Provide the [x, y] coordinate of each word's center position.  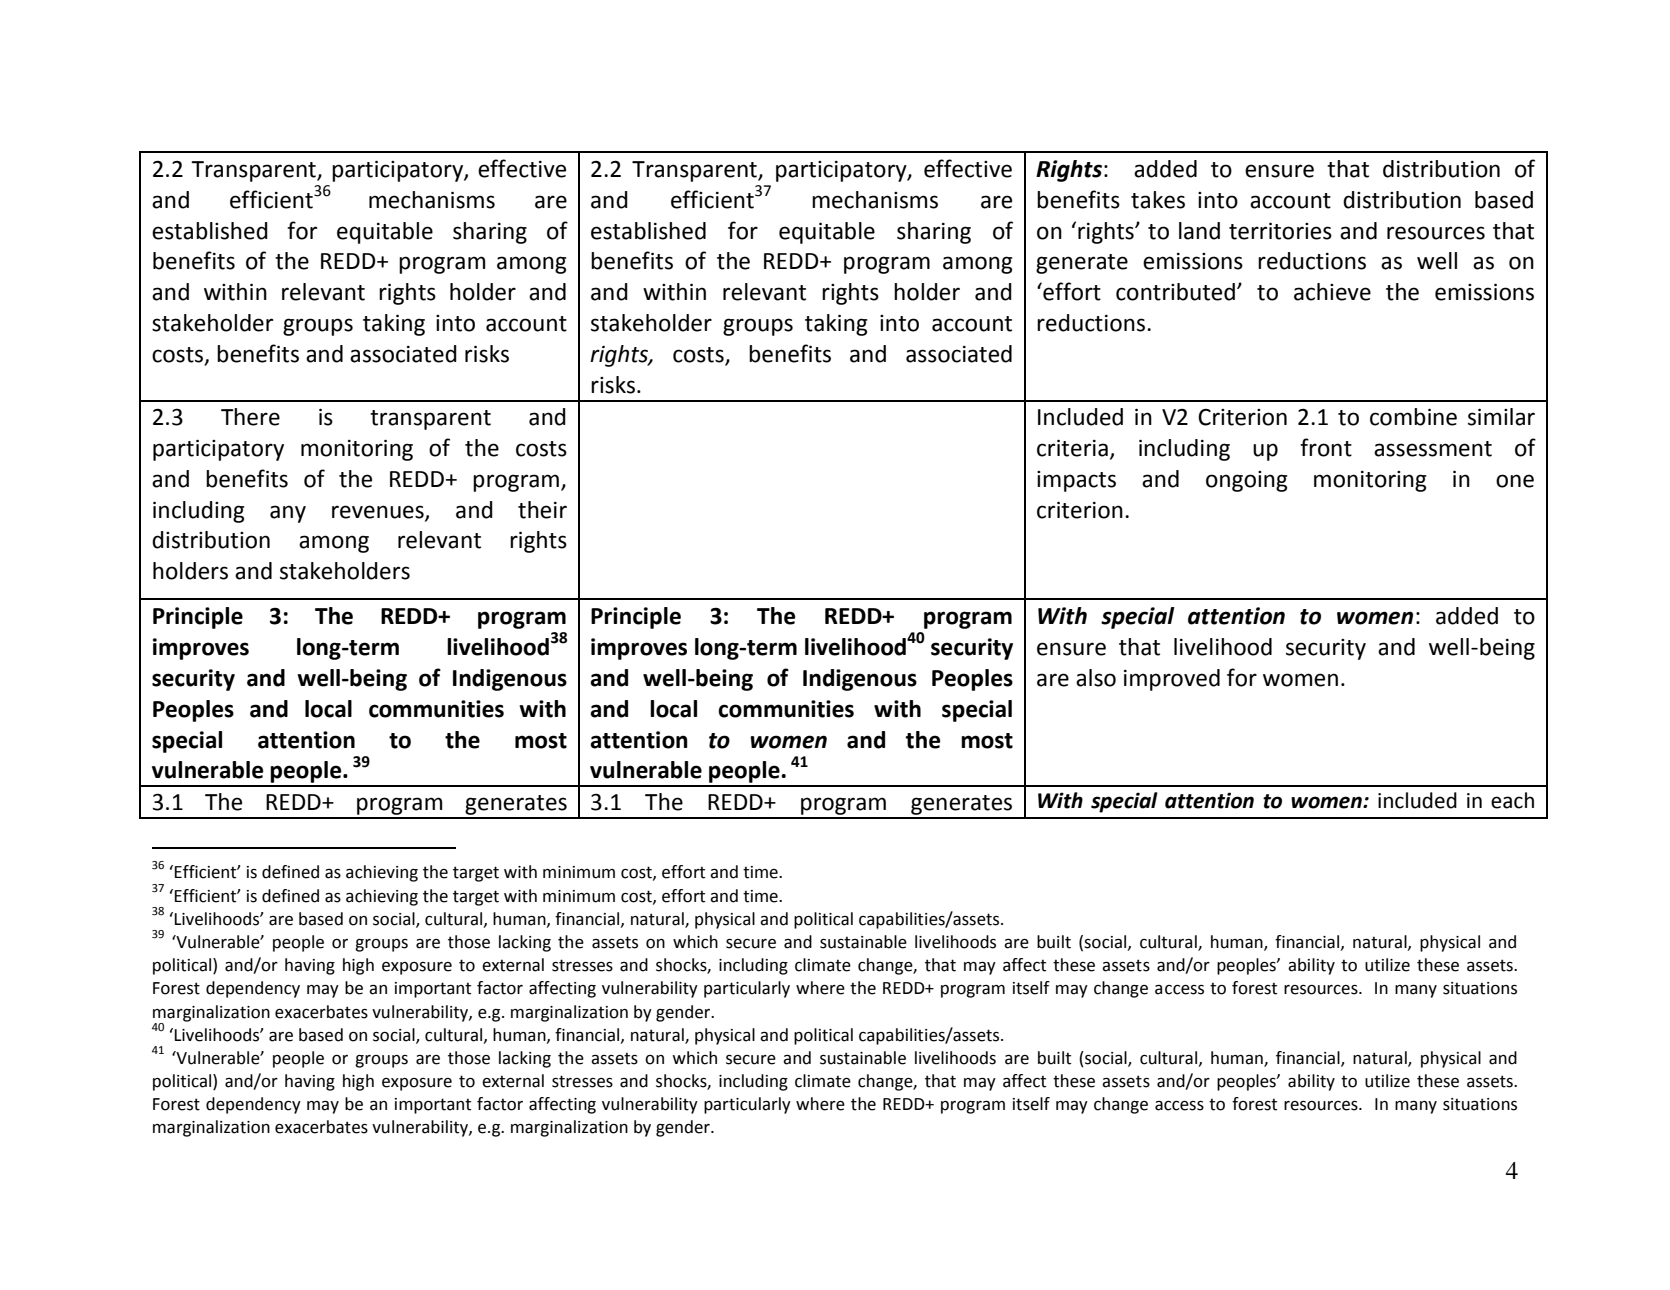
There [250, 417]
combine [1413, 417]
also [1096, 678]
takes [1158, 200]
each [1512, 800]
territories [1280, 231]
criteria [1072, 448]
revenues [379, 512]
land [1199, 231]
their [542, 510]
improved [1172, 680]
